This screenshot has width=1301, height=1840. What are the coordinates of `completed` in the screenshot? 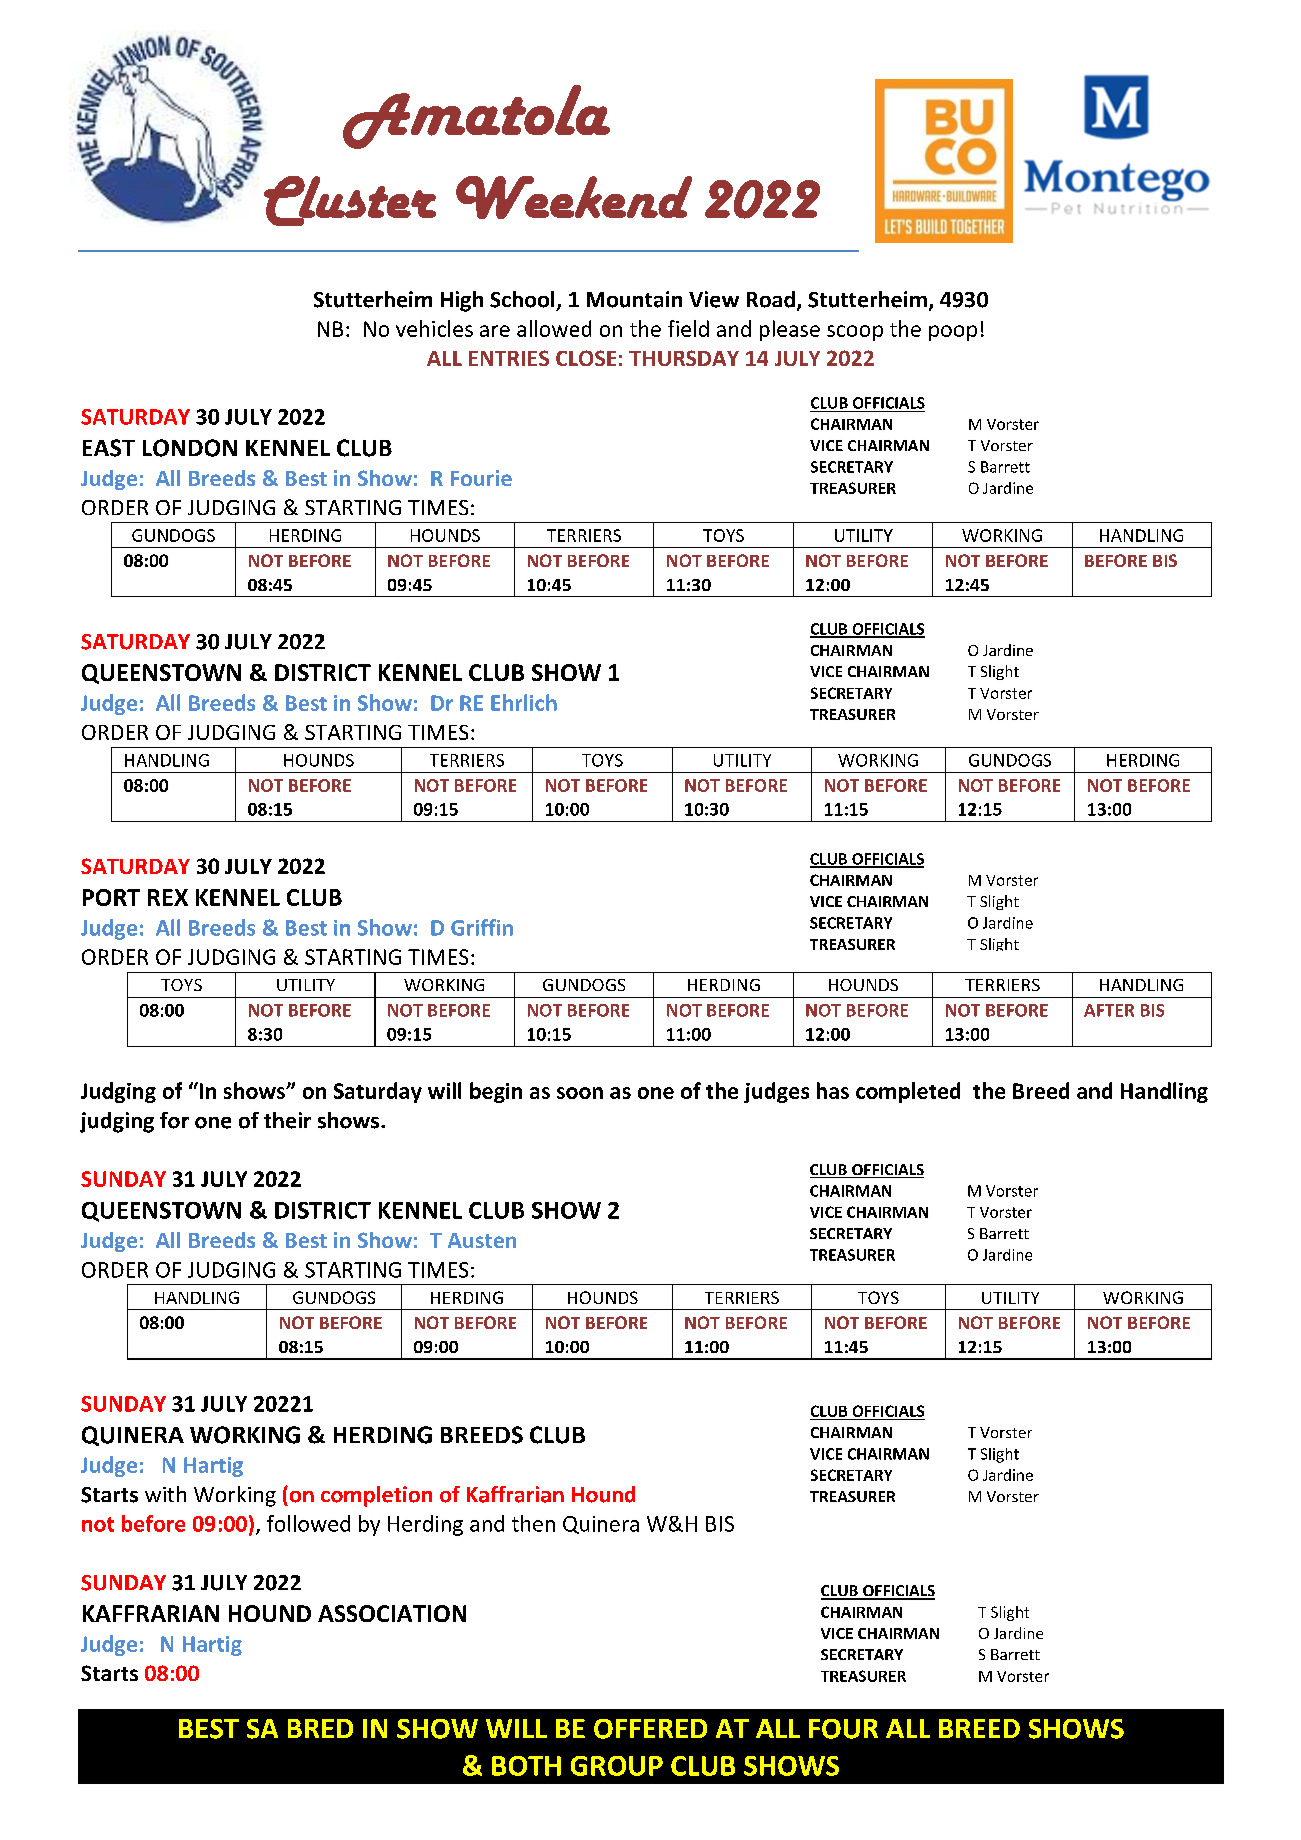 It's located at (908, 1092).
